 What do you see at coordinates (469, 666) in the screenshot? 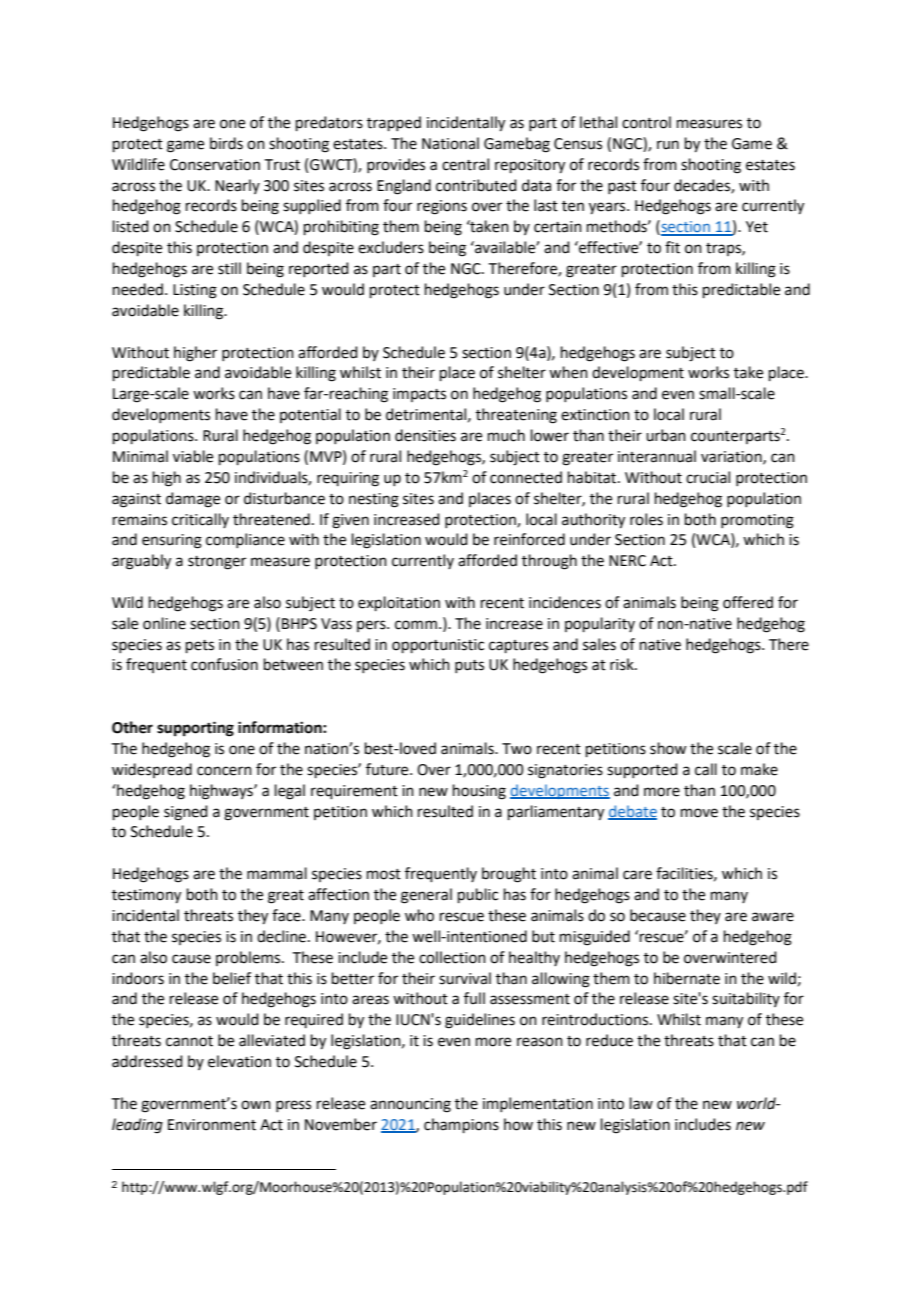
I see `puts` at bounding box center [469, 666].
